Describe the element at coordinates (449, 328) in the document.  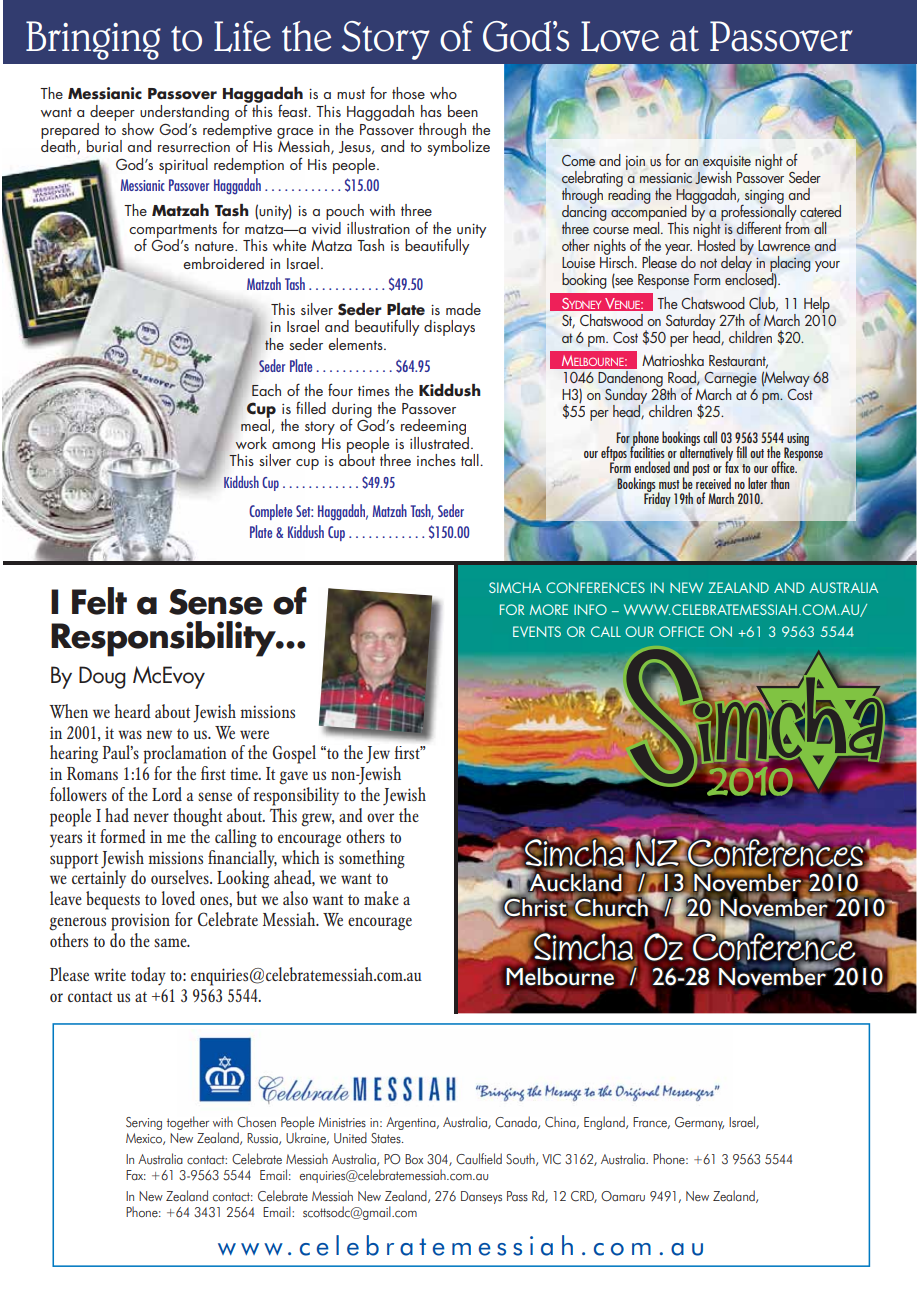
I see `displays` at that location.
